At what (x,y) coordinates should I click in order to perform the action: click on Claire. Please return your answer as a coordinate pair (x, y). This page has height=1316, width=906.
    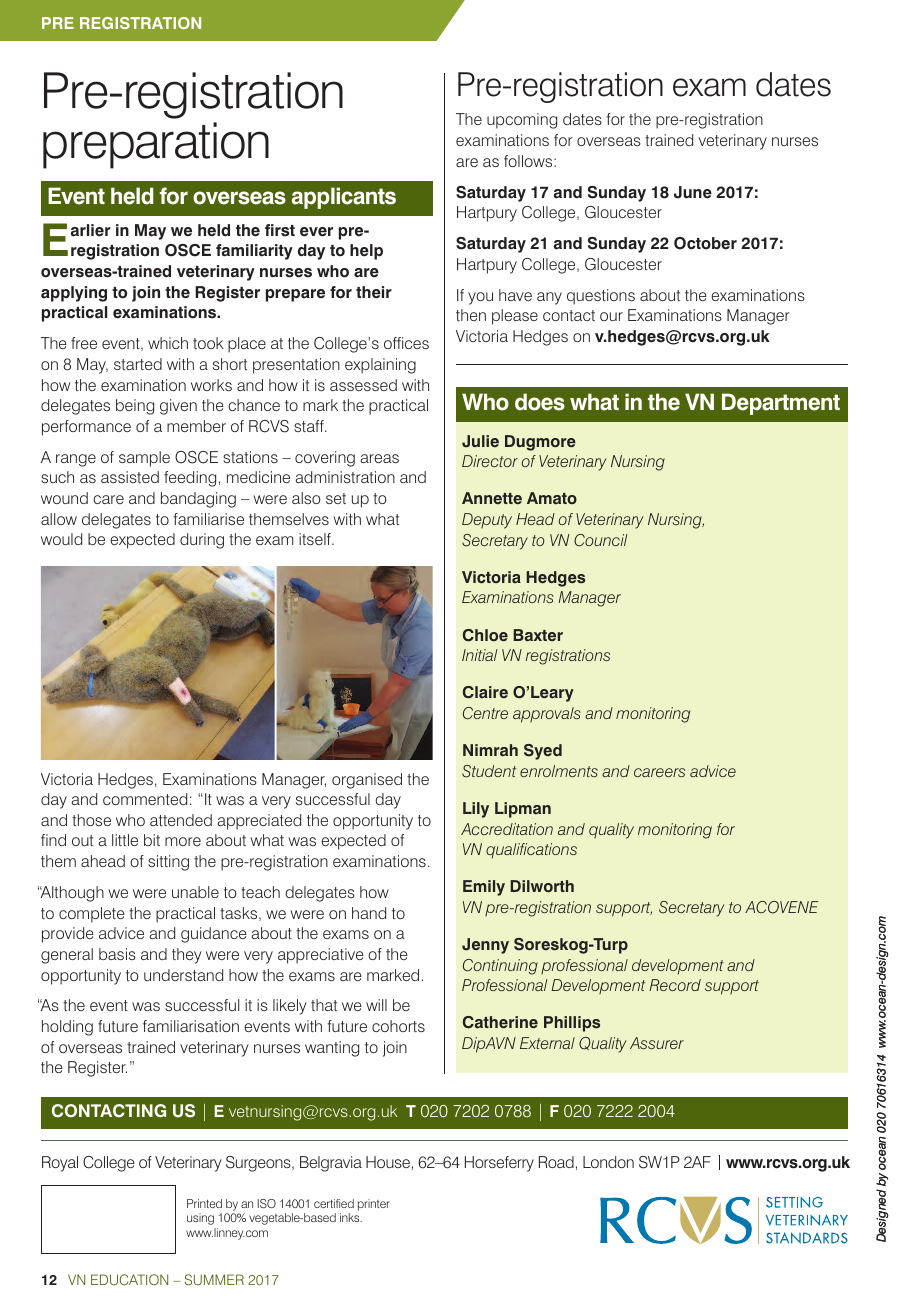
    Looking at the image, I should click on (485, 692).
